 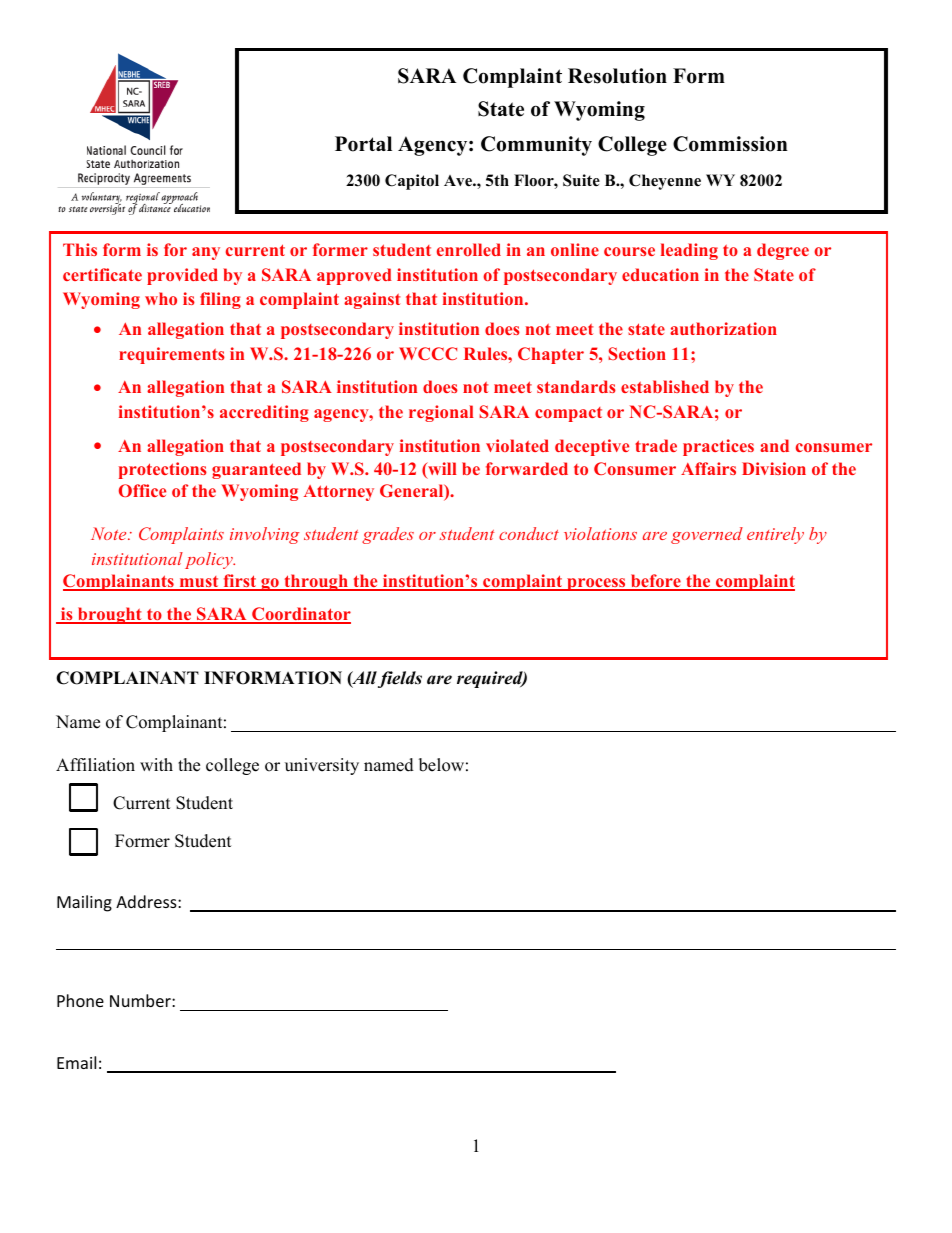 What do you see at coordinates (76, 1062) in the image?
I see `Email` at bounding box center [76, 1062].
